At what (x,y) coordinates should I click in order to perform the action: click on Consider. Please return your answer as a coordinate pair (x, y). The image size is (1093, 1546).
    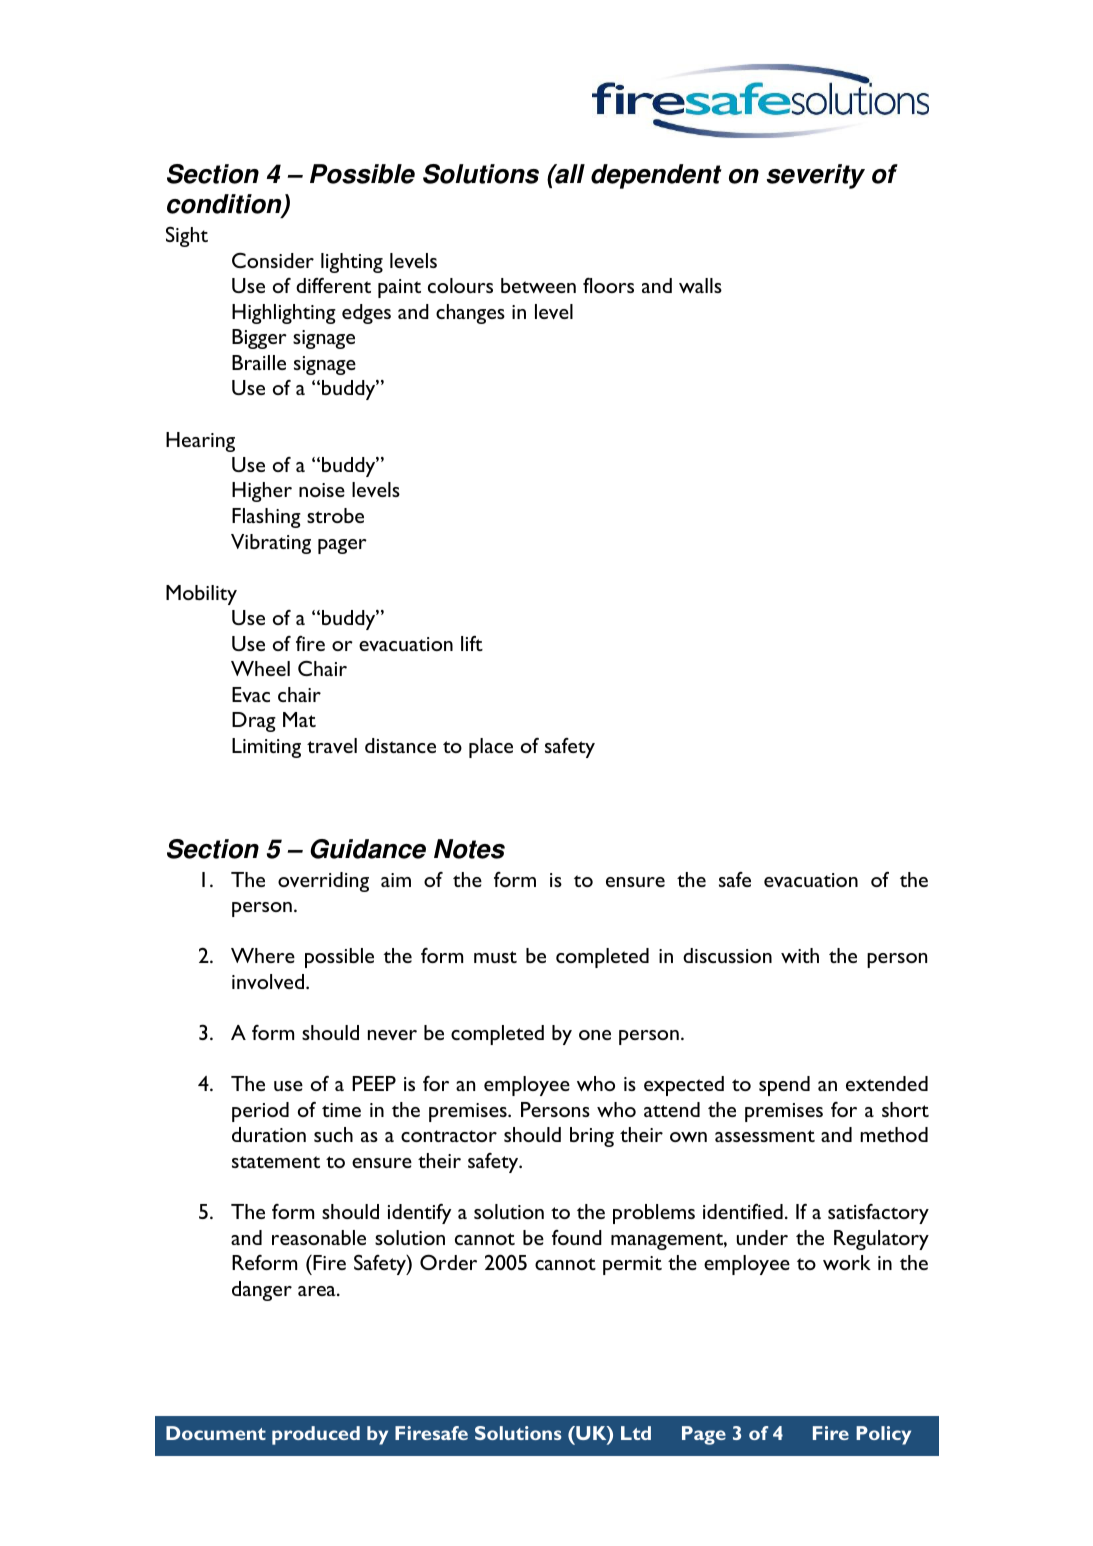
    Looking at the image, I should click on (273, 260).
